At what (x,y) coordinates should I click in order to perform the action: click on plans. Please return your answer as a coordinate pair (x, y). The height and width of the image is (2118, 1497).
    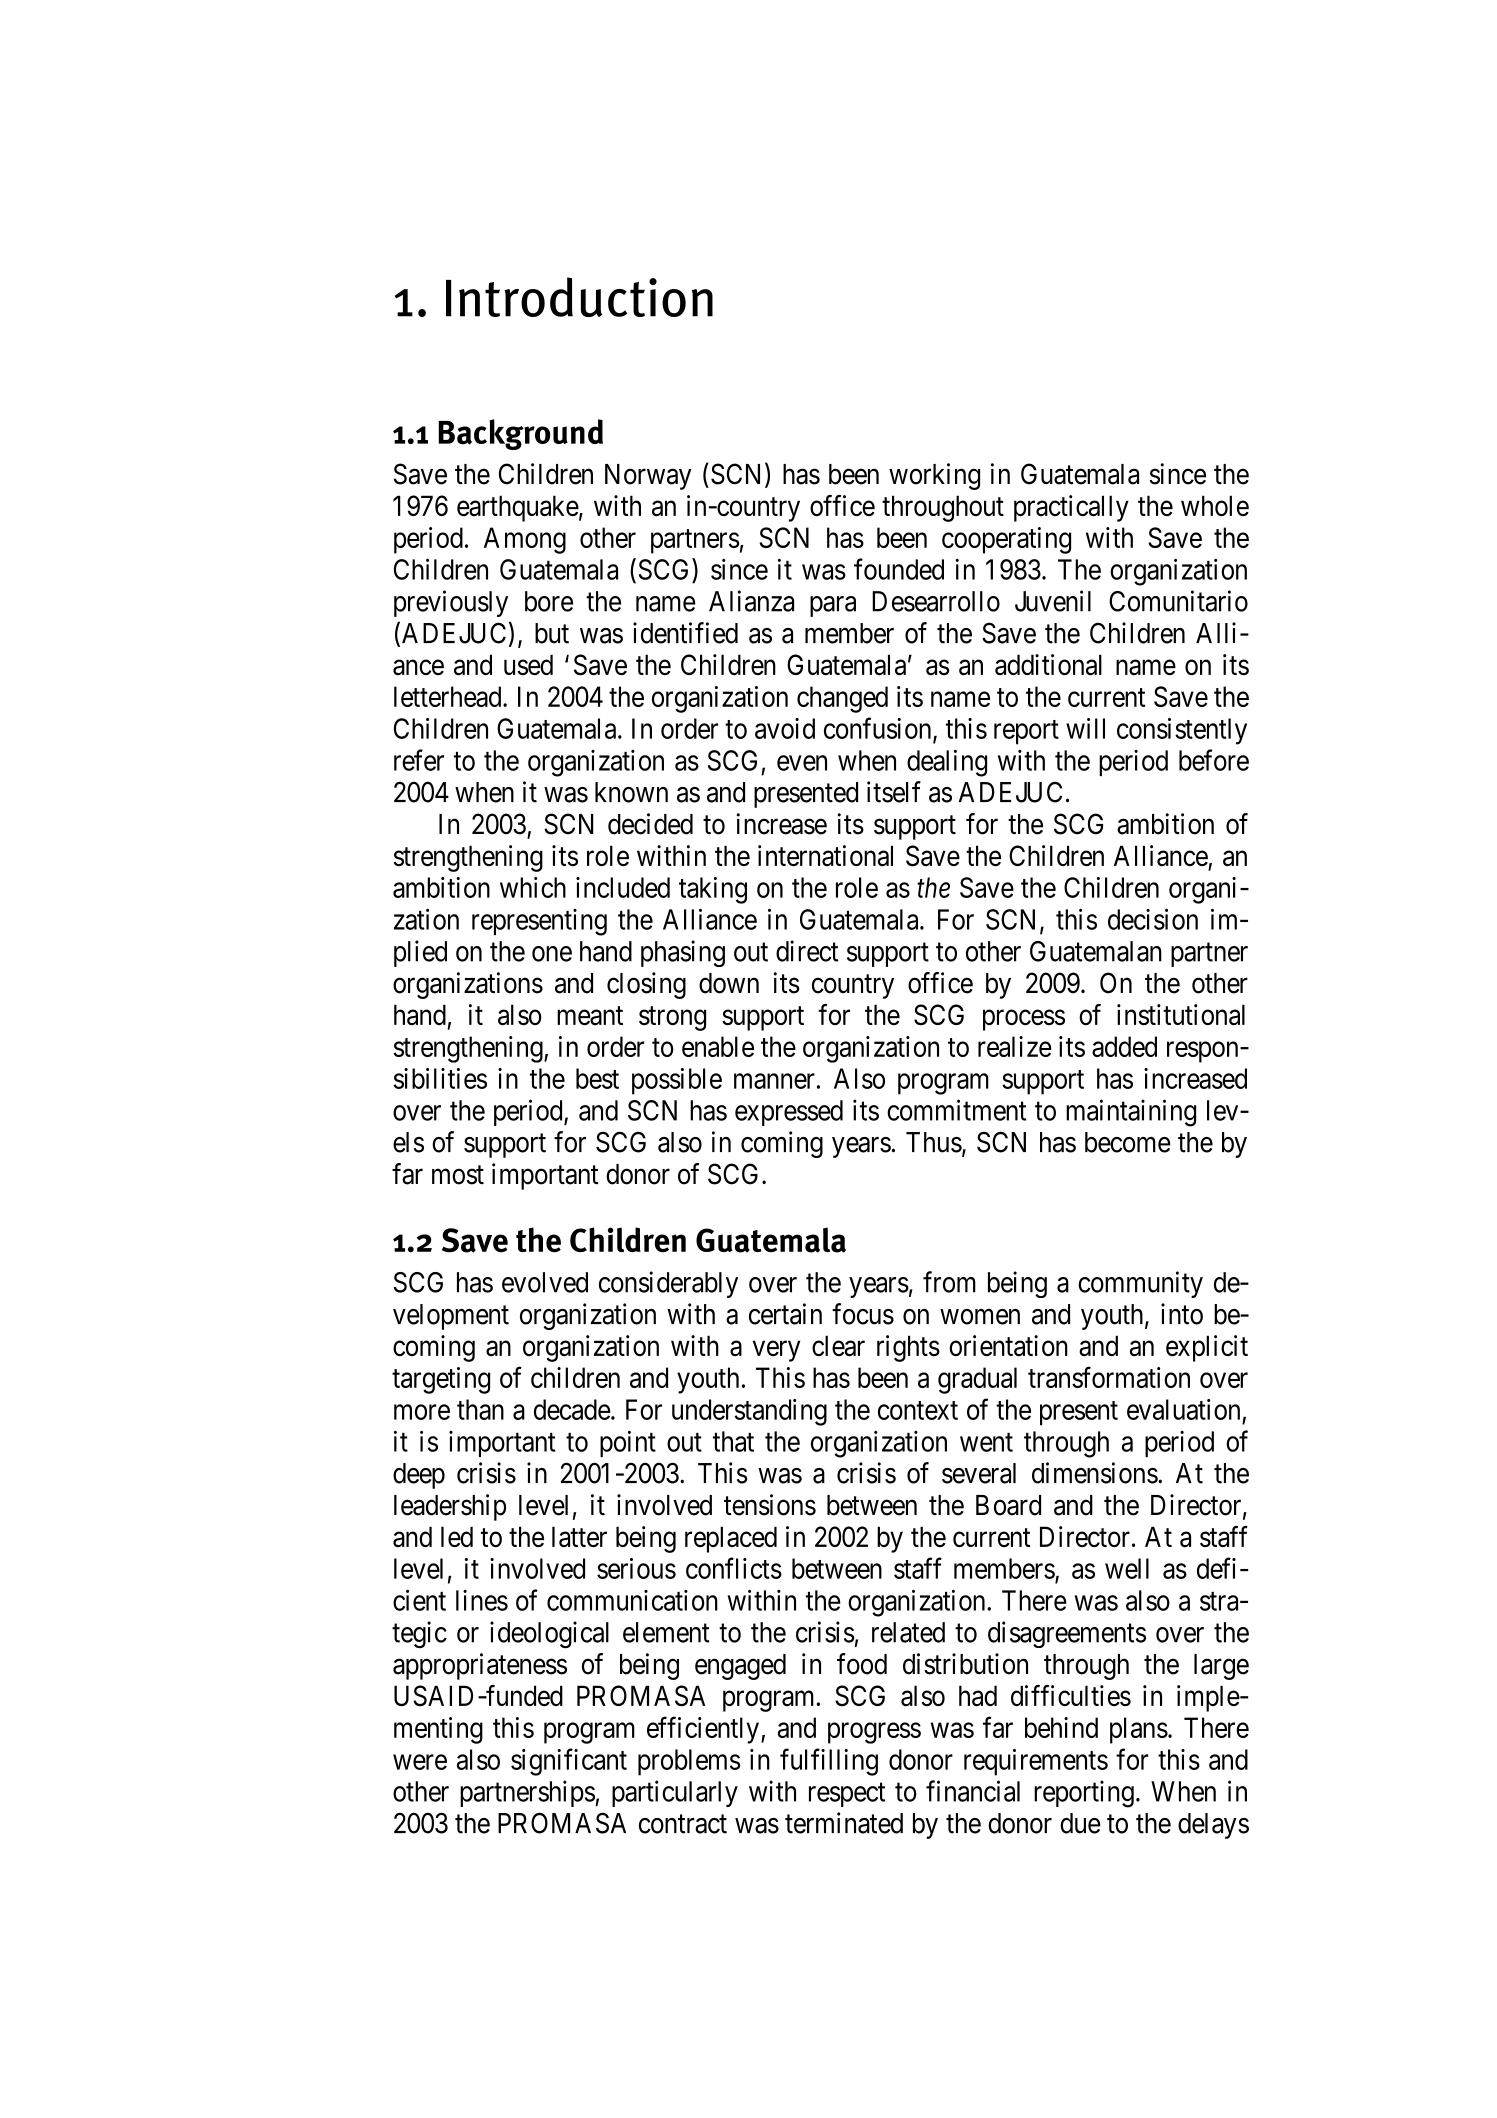
    Looking at the image, I should click on (1139, 1730).
